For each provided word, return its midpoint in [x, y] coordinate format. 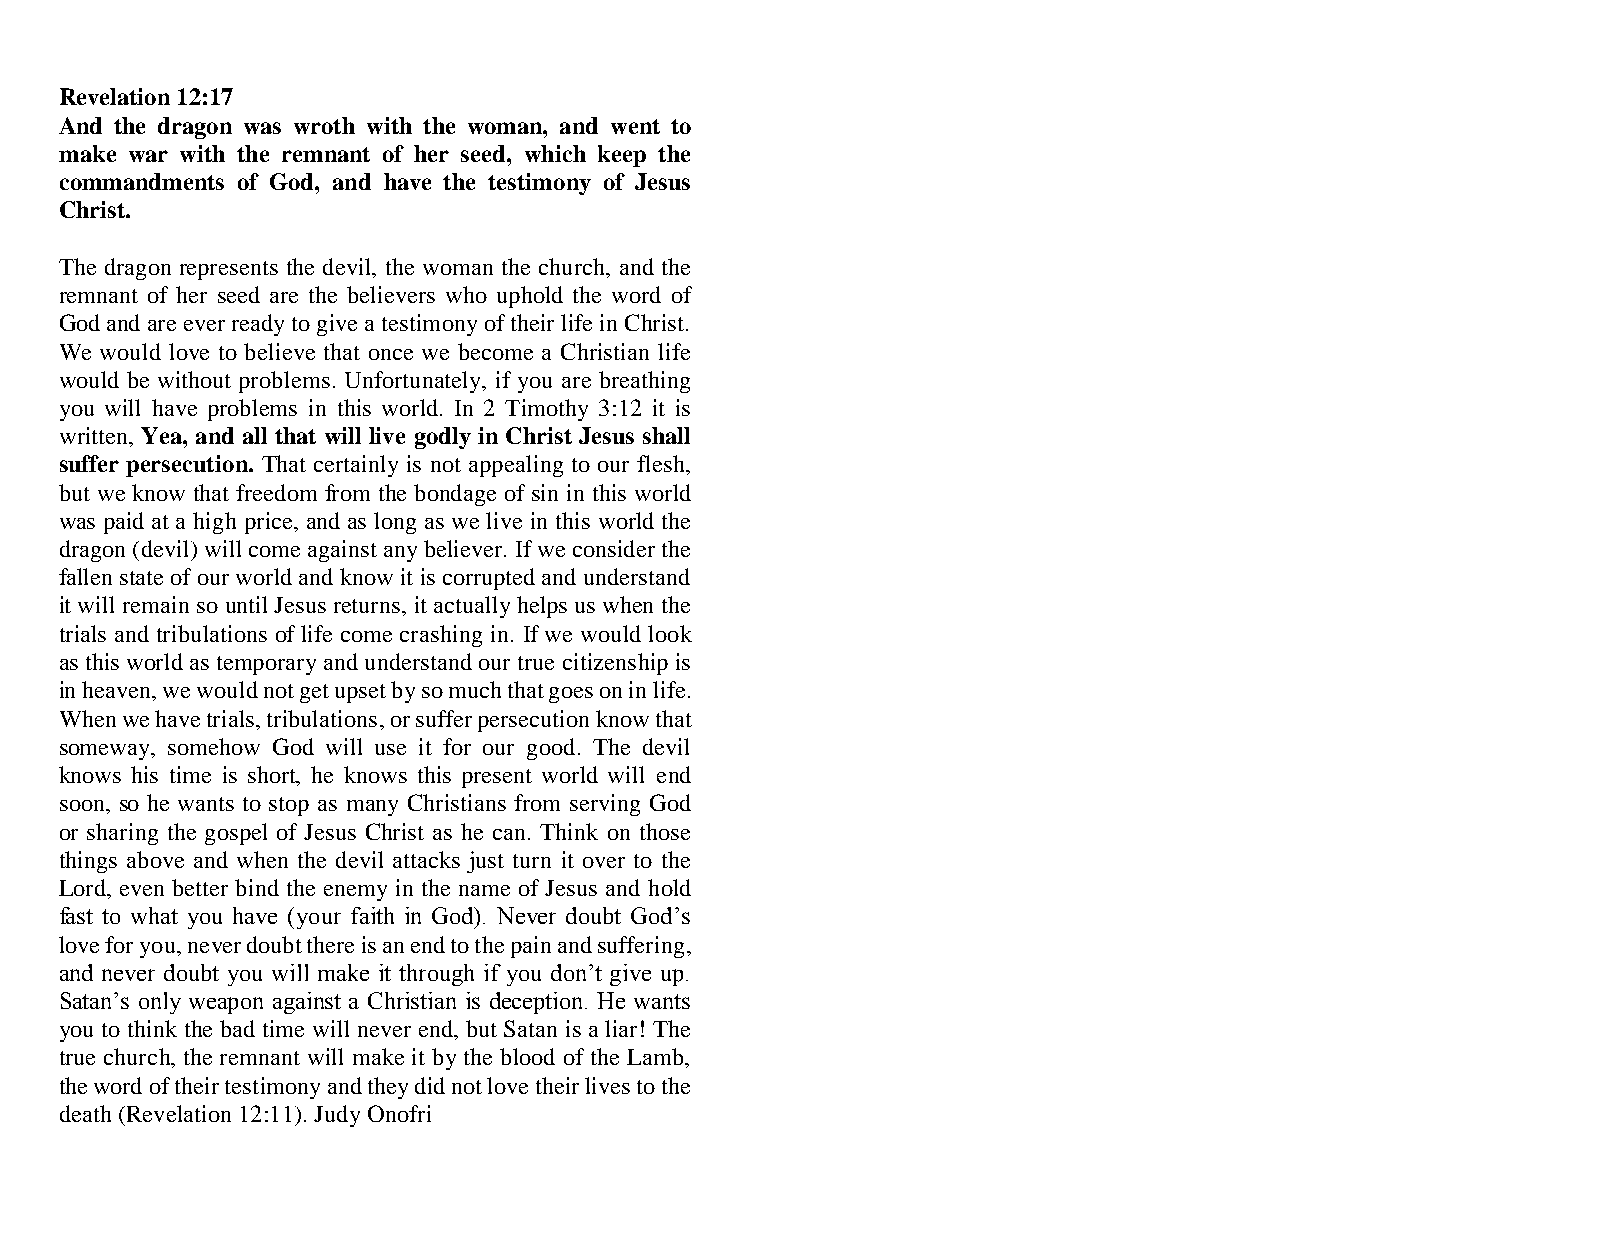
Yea [162, 435]
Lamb [656, 1056]
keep [622, 156]
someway [106, 752]
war [148, 156]
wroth [324, 125]
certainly [356, 466]
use [390, 749]
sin [545, 492]
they [388, 1088]
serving [605, 805]
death [85, 1113]
